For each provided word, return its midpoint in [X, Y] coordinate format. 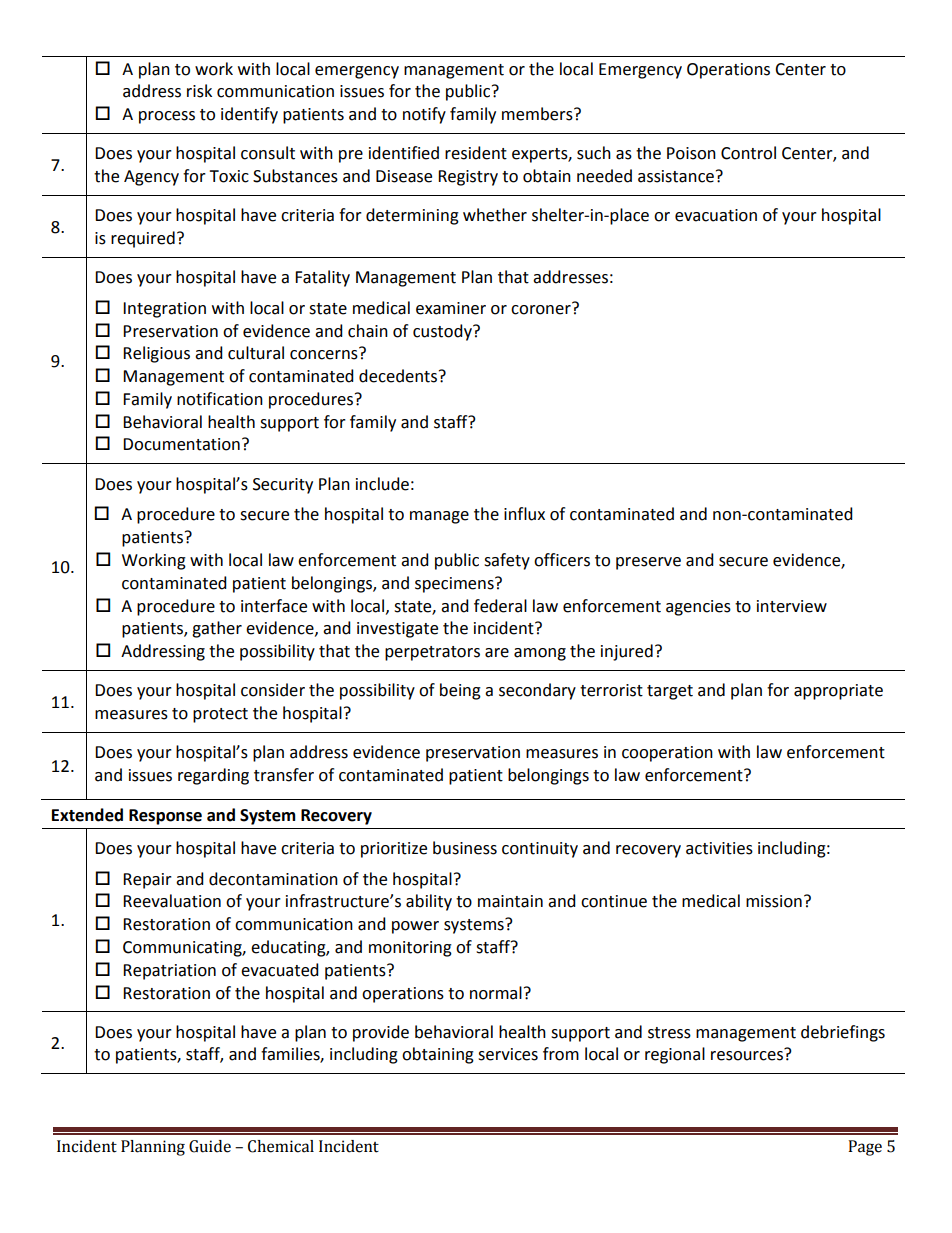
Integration [164, 310]
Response [165, 817]
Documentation [181, 444]
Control [748, 153]
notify [424, 115]
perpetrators [432, 653]
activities [719, 848]
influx [524, 514]
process [167, 117]
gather [217, 629]
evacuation [716, 215]
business [465, 848]
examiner [451, 308]
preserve [648, 563]
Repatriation [169, 972]
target [670, 692]
